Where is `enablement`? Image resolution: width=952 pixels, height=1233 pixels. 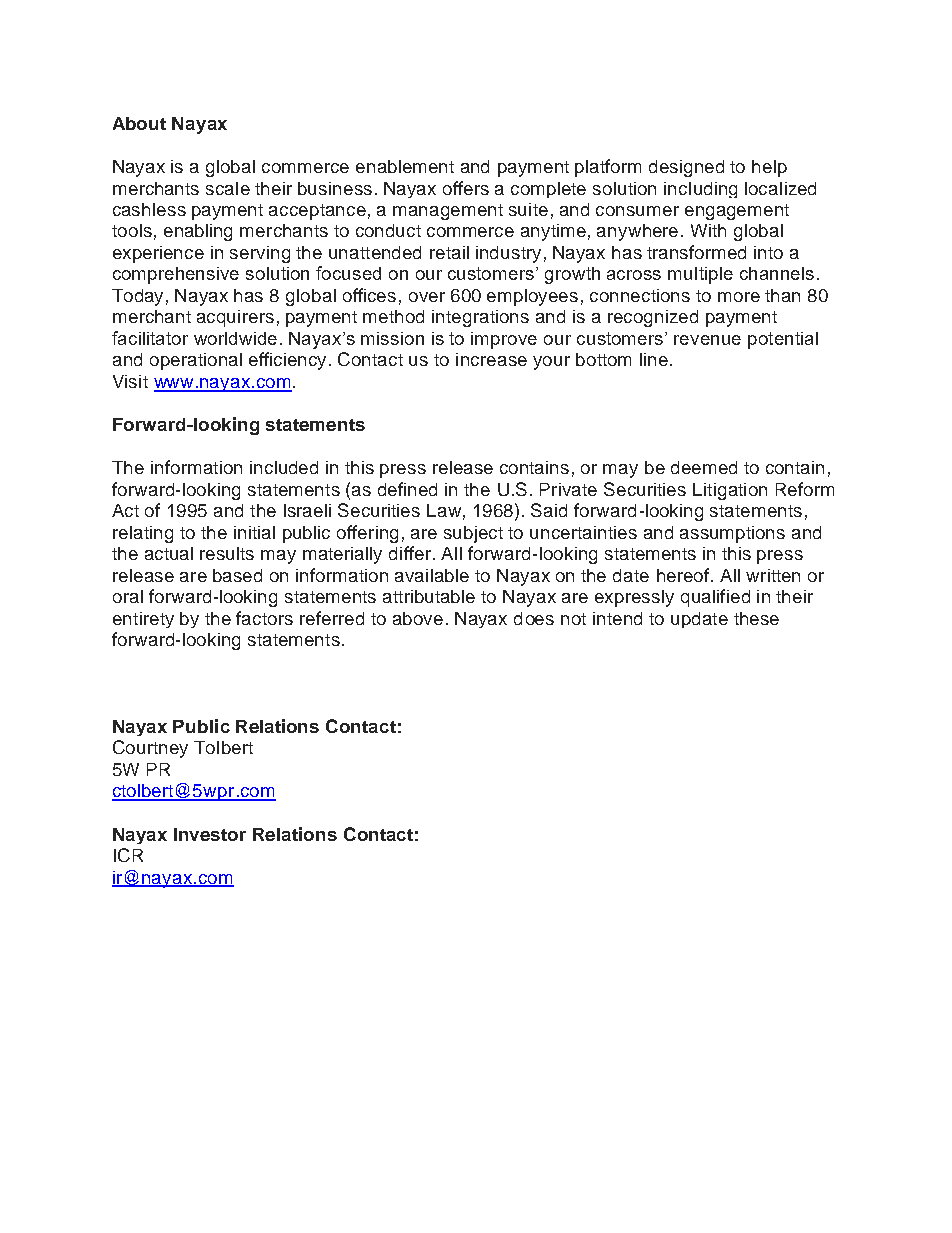 enablement is located at coordinates (405, 166).
